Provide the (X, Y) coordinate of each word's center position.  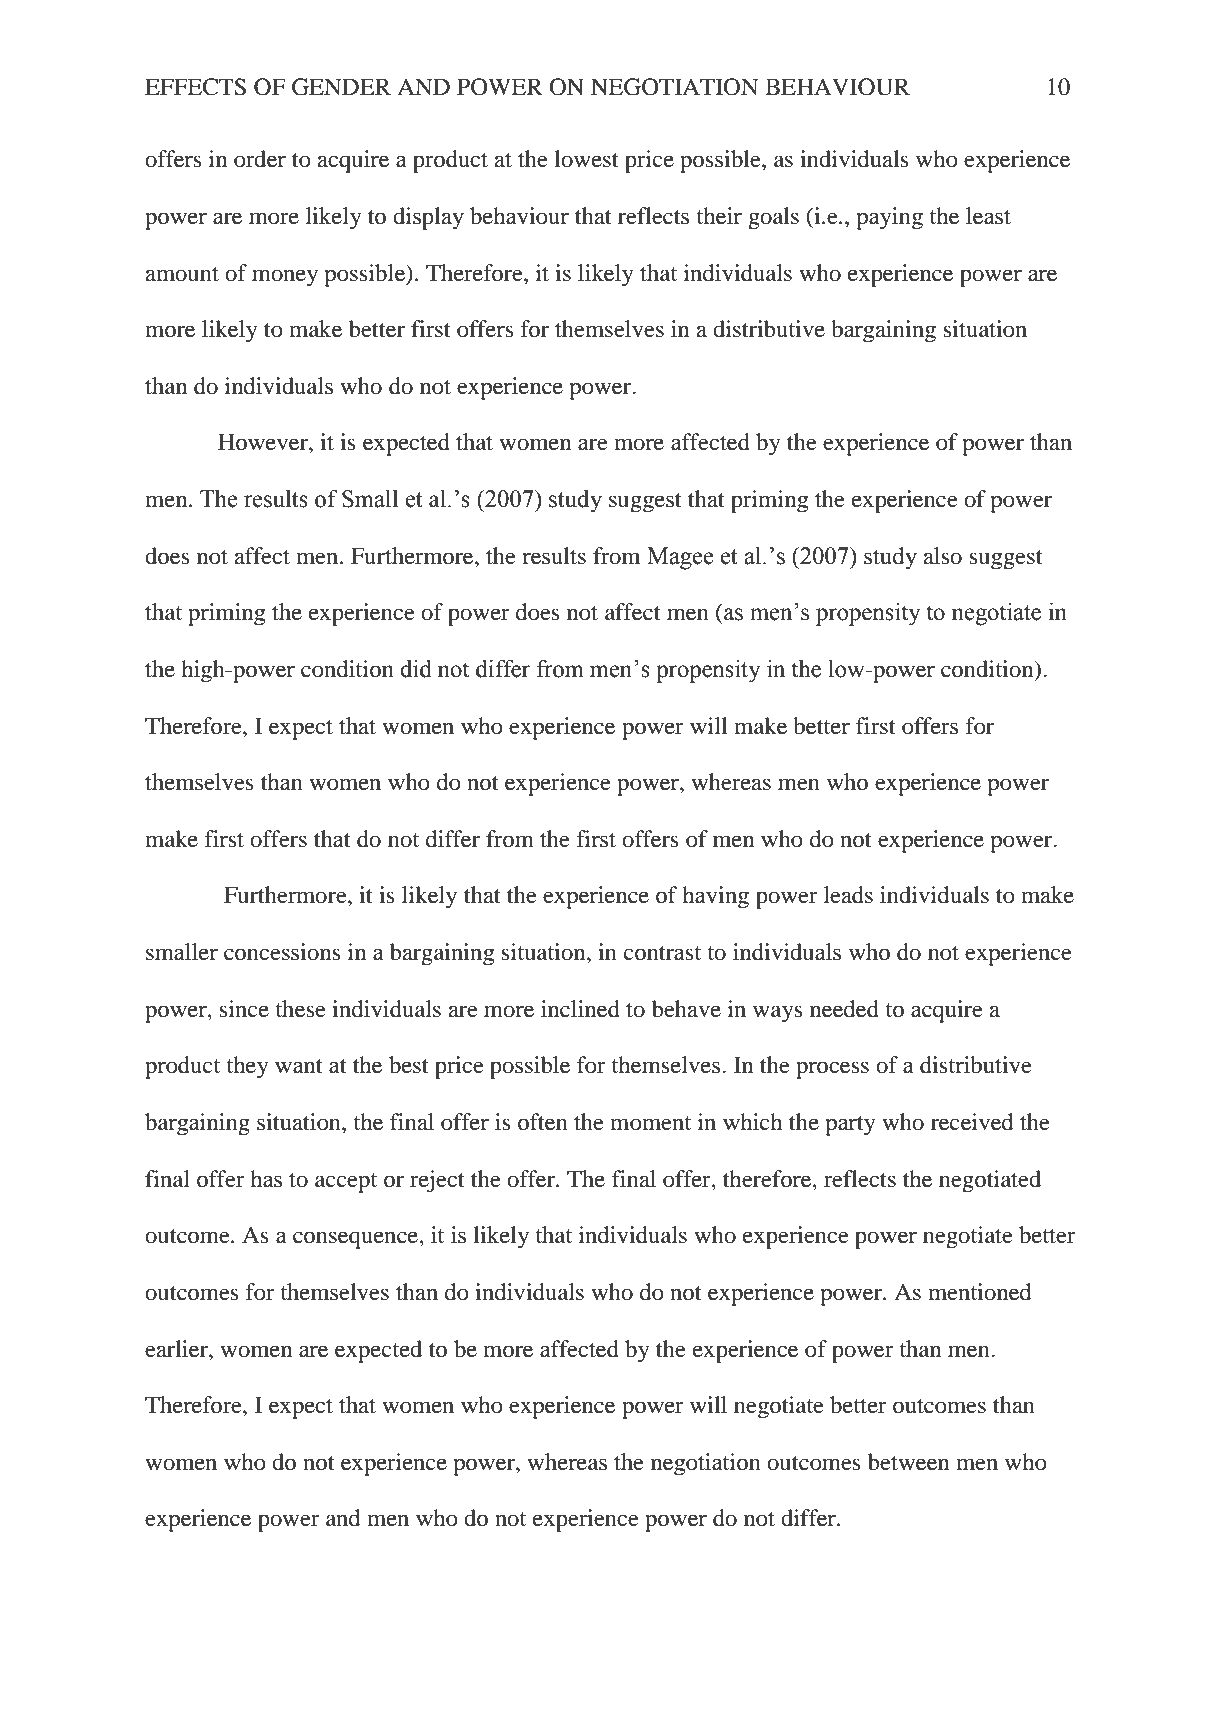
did (416, 668)
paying (889, 218)
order (260, 159)
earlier (177, 1349)
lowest (586, 159)
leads (848, 895)
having (715, 897)
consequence (356, 1240)
